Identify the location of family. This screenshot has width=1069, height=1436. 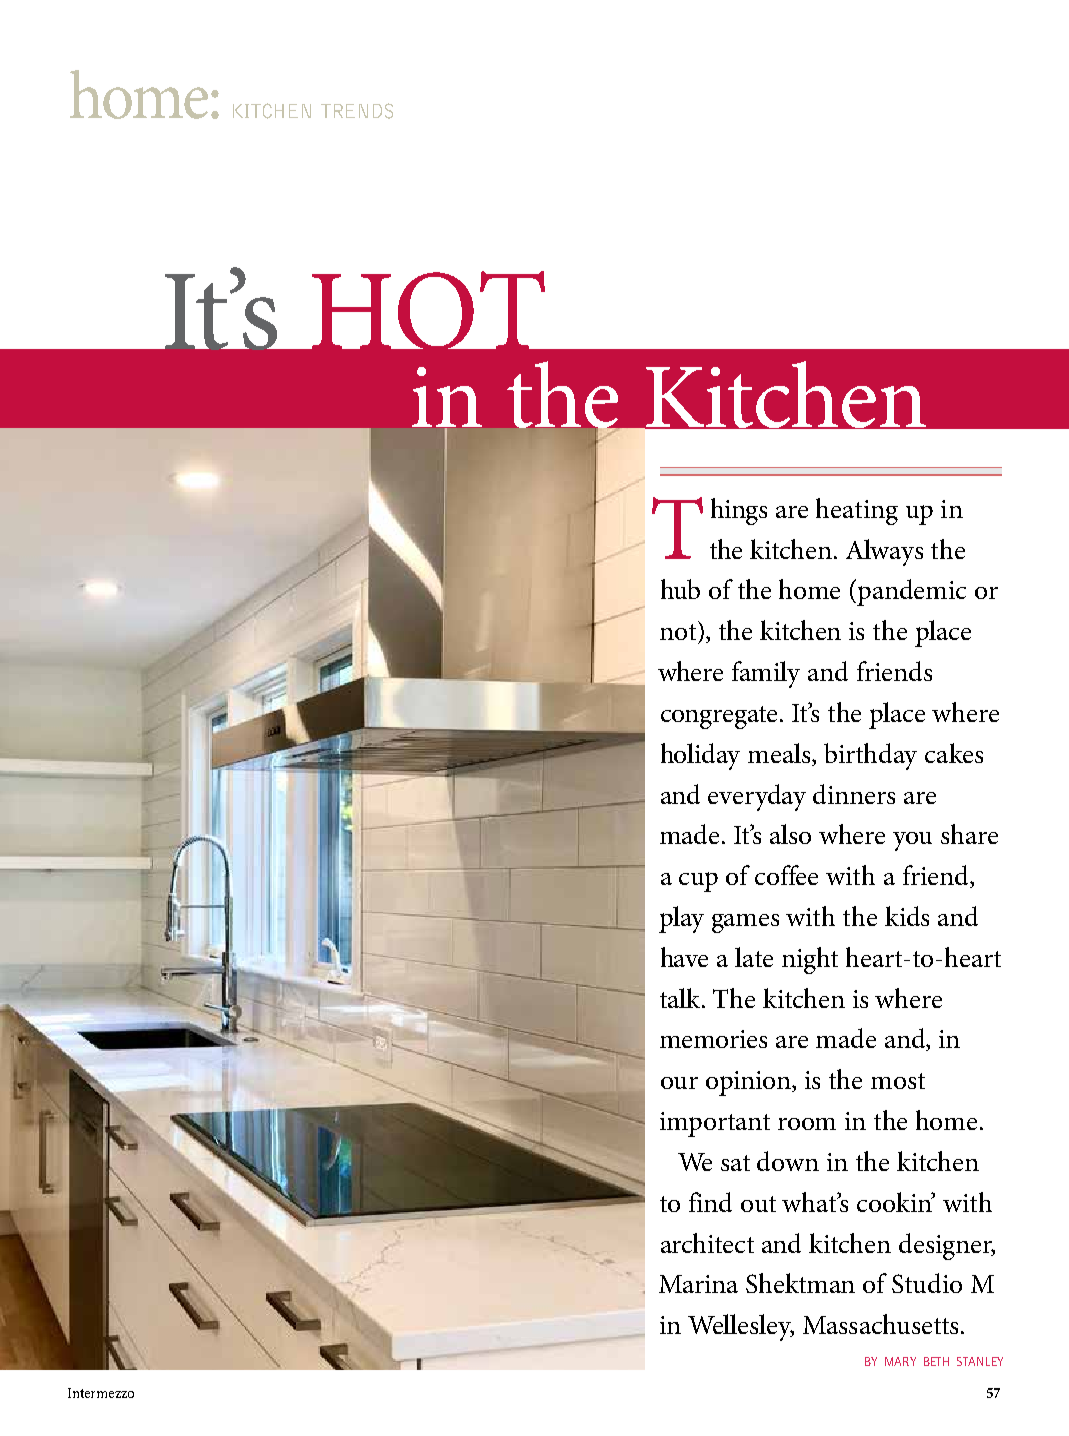
(766, 674).
